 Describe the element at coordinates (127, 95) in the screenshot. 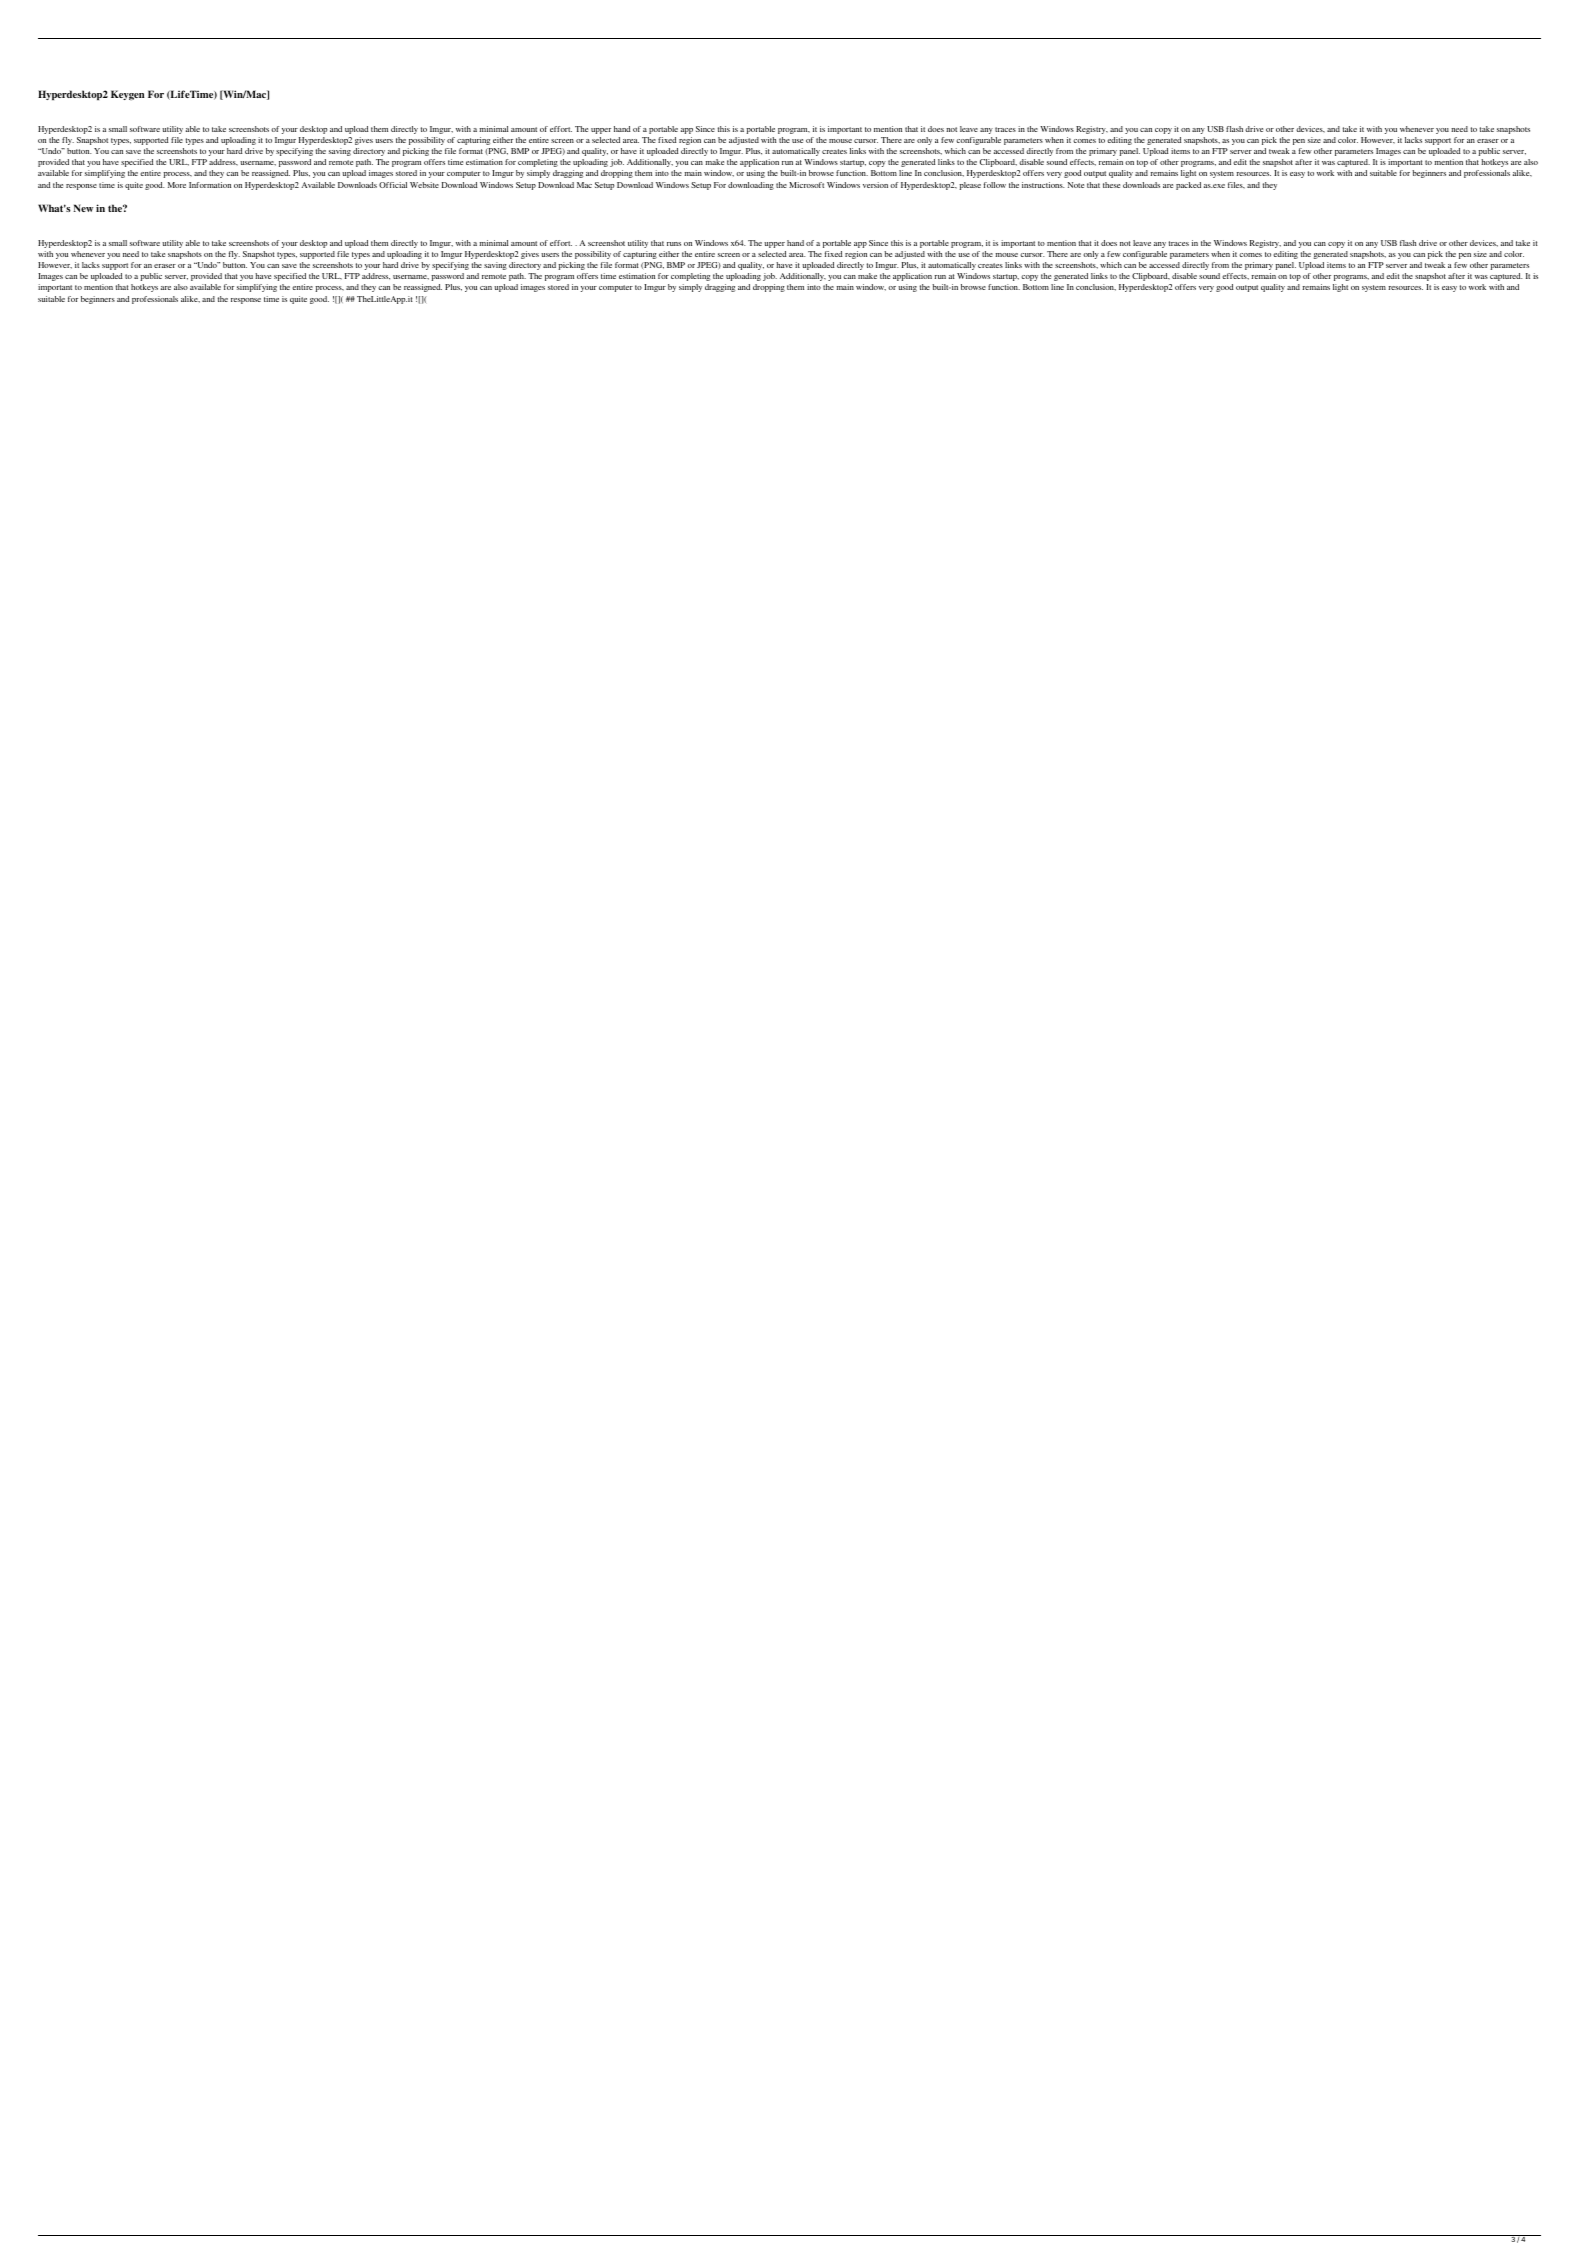

I see `Keygen` at that location.
